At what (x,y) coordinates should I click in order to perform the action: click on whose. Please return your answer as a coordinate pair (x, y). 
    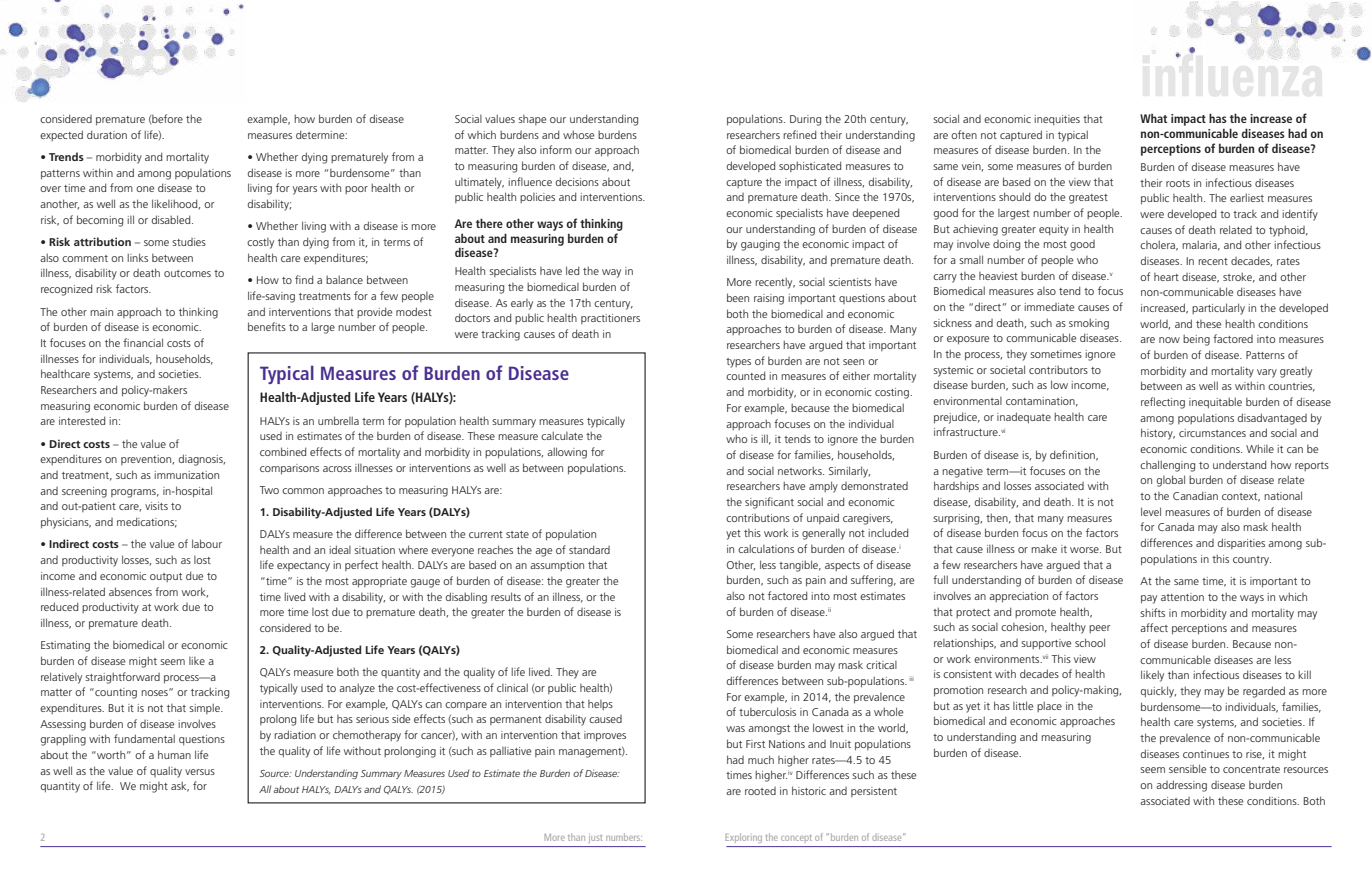
    Looking at the image, I should click on (578, 134).
